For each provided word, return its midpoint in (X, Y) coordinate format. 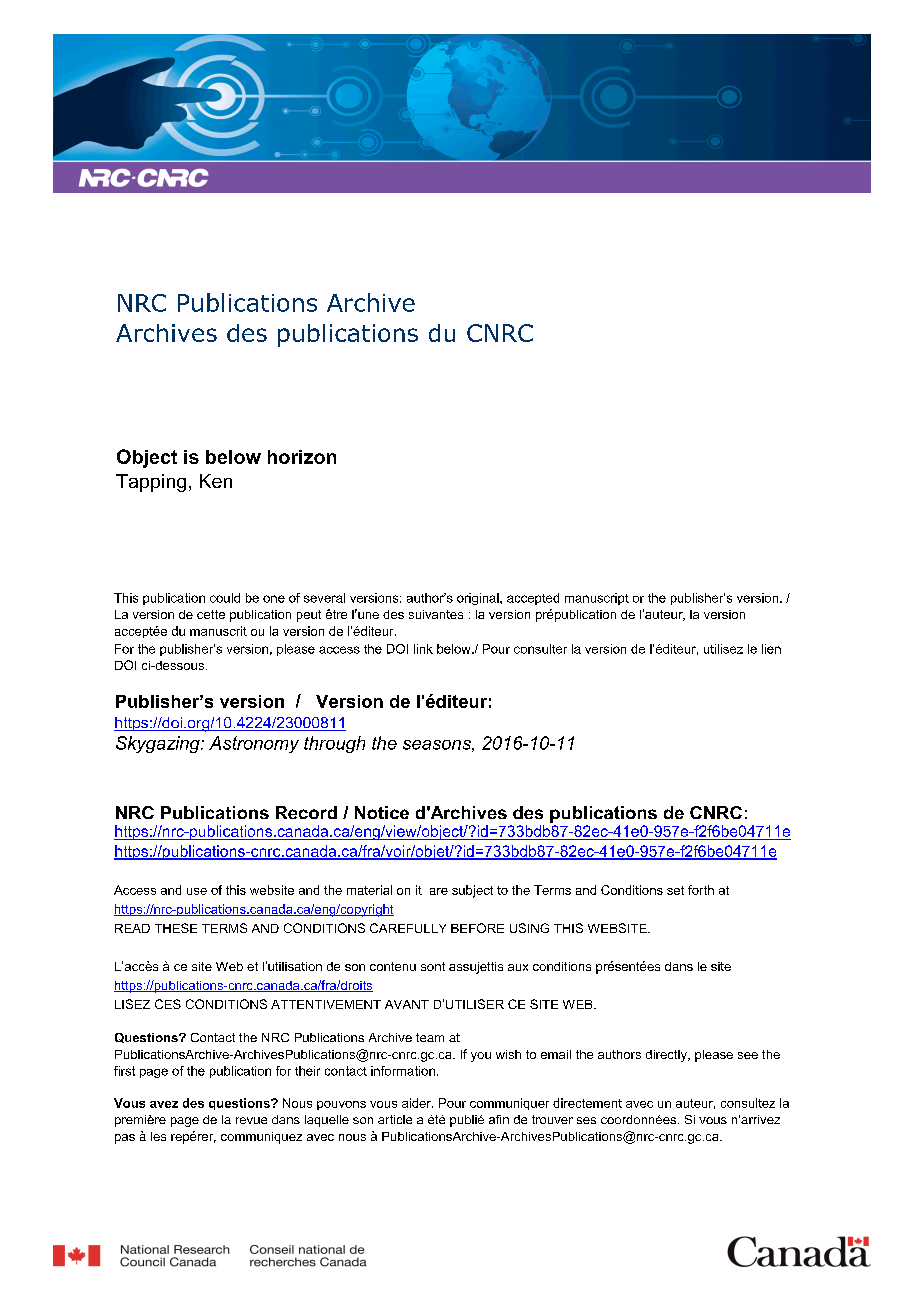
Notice (382, 812)
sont (433, 966)
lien (771, 649)
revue (251, 1120)
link (423, 649)
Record (306, 812)
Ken (216, 481)
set (675, 890)
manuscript (597, 599)
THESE (176, 928)
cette (211, 614)
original (479, 599)
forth (701, 890)
